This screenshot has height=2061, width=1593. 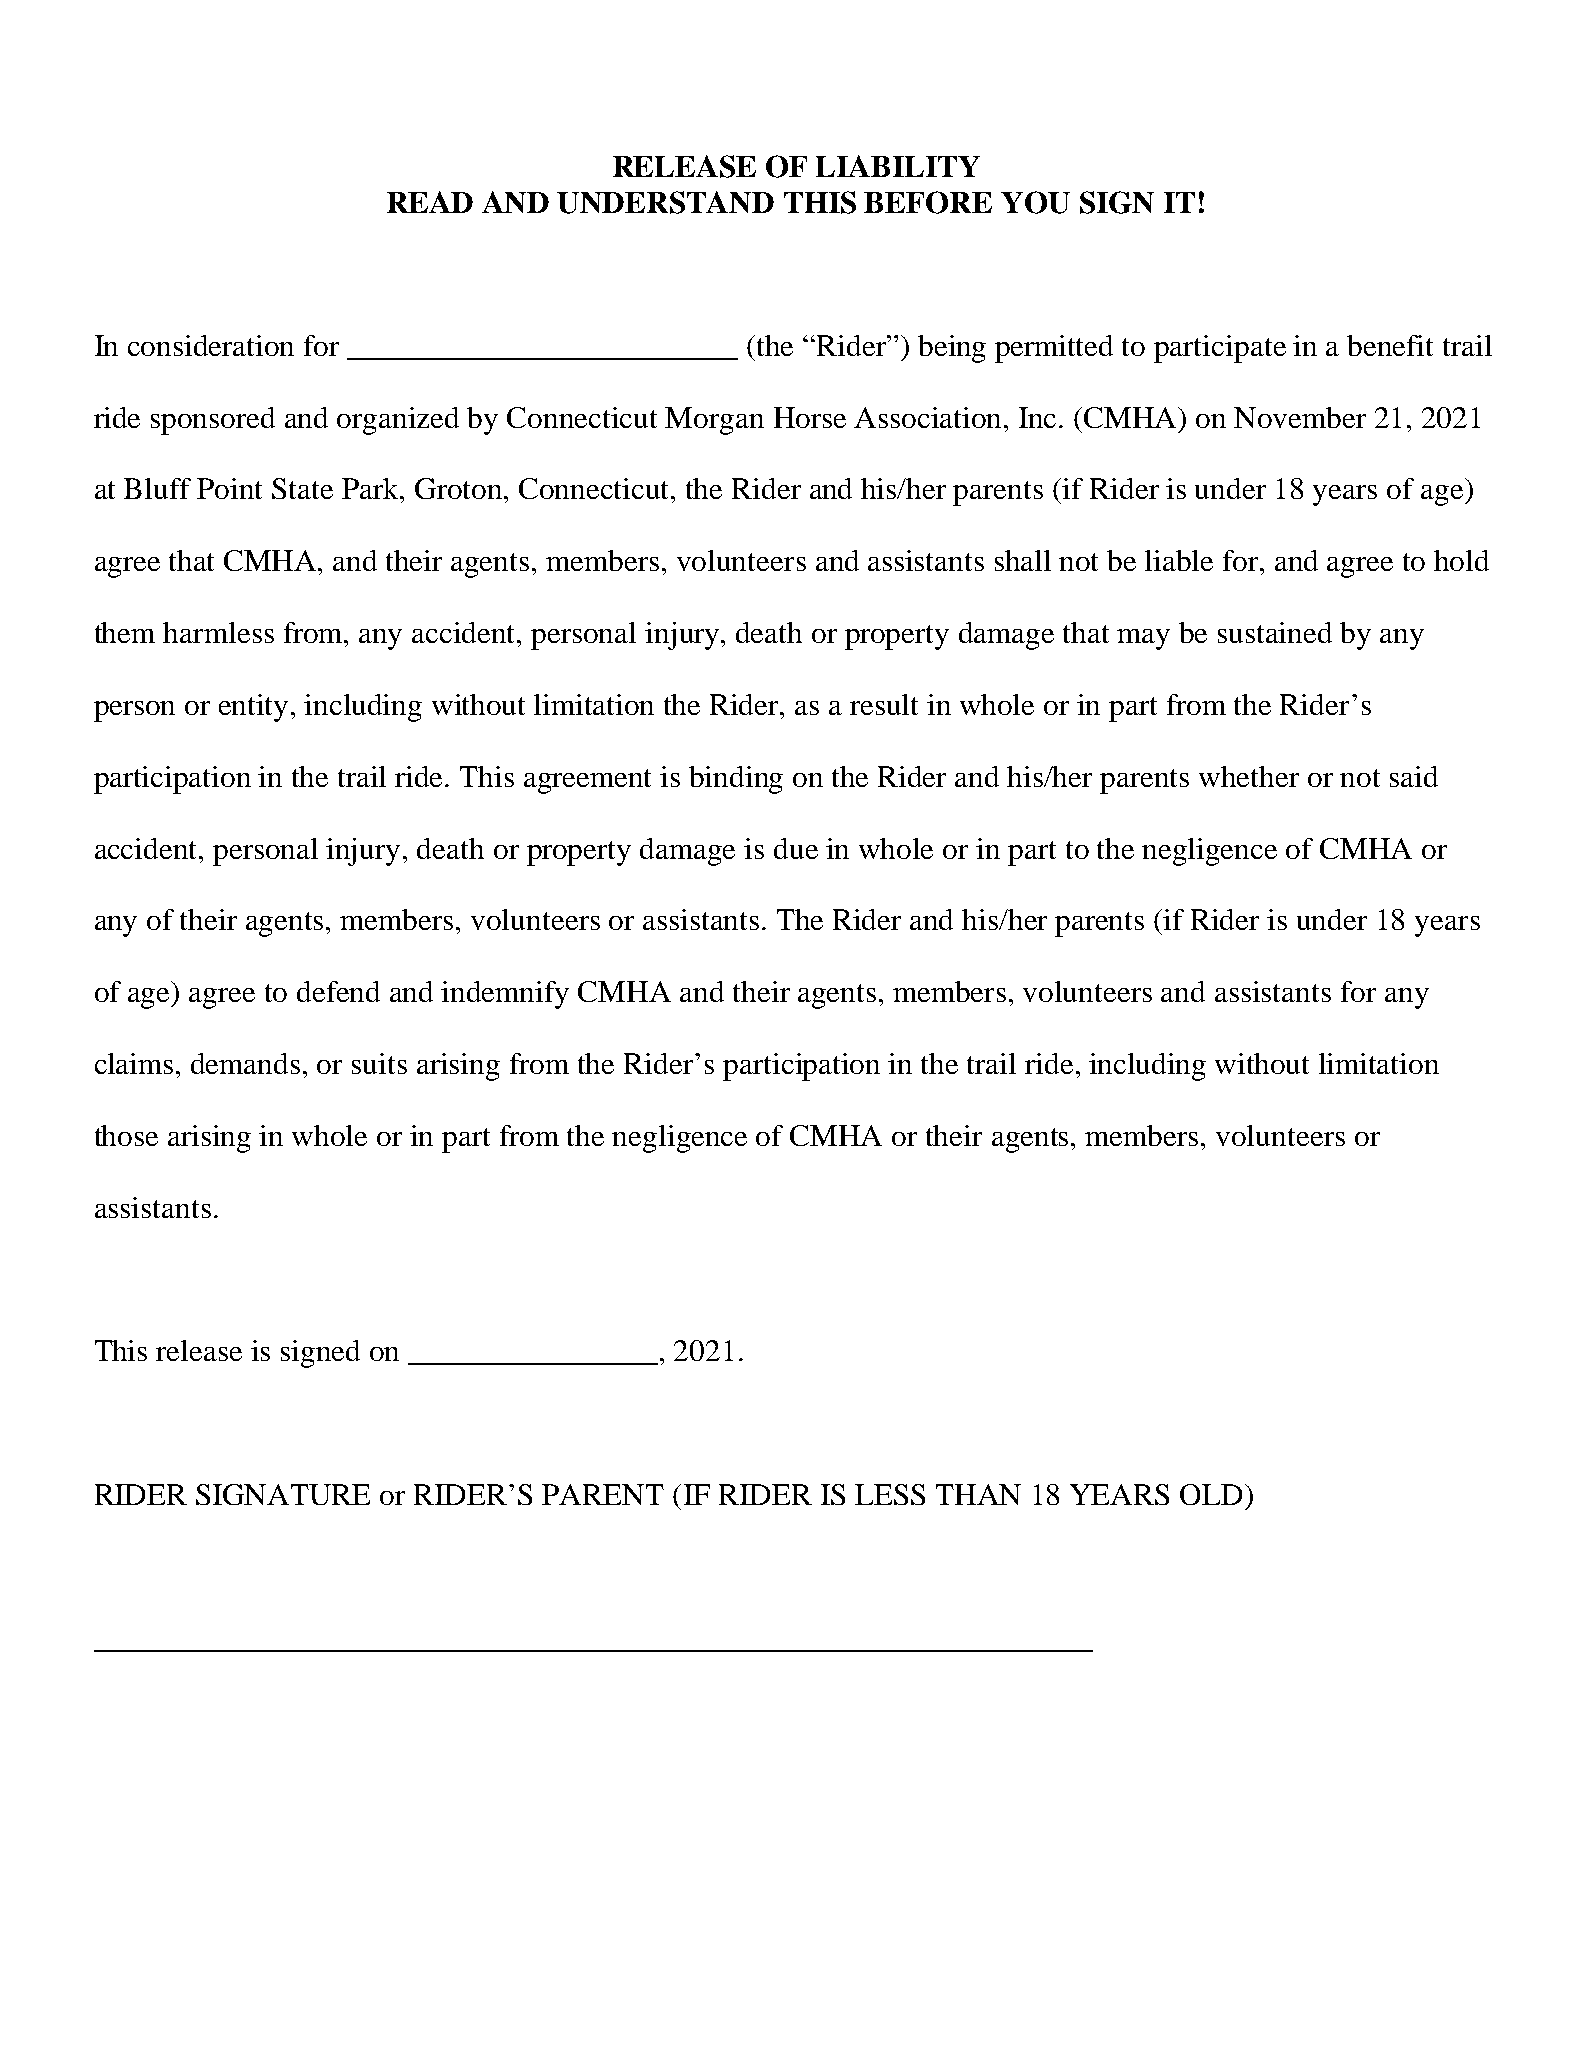 What do you see at coordinates (898, 166) in the screenshot?
I see `LIABILITY` at bounding box center [898, 166].
